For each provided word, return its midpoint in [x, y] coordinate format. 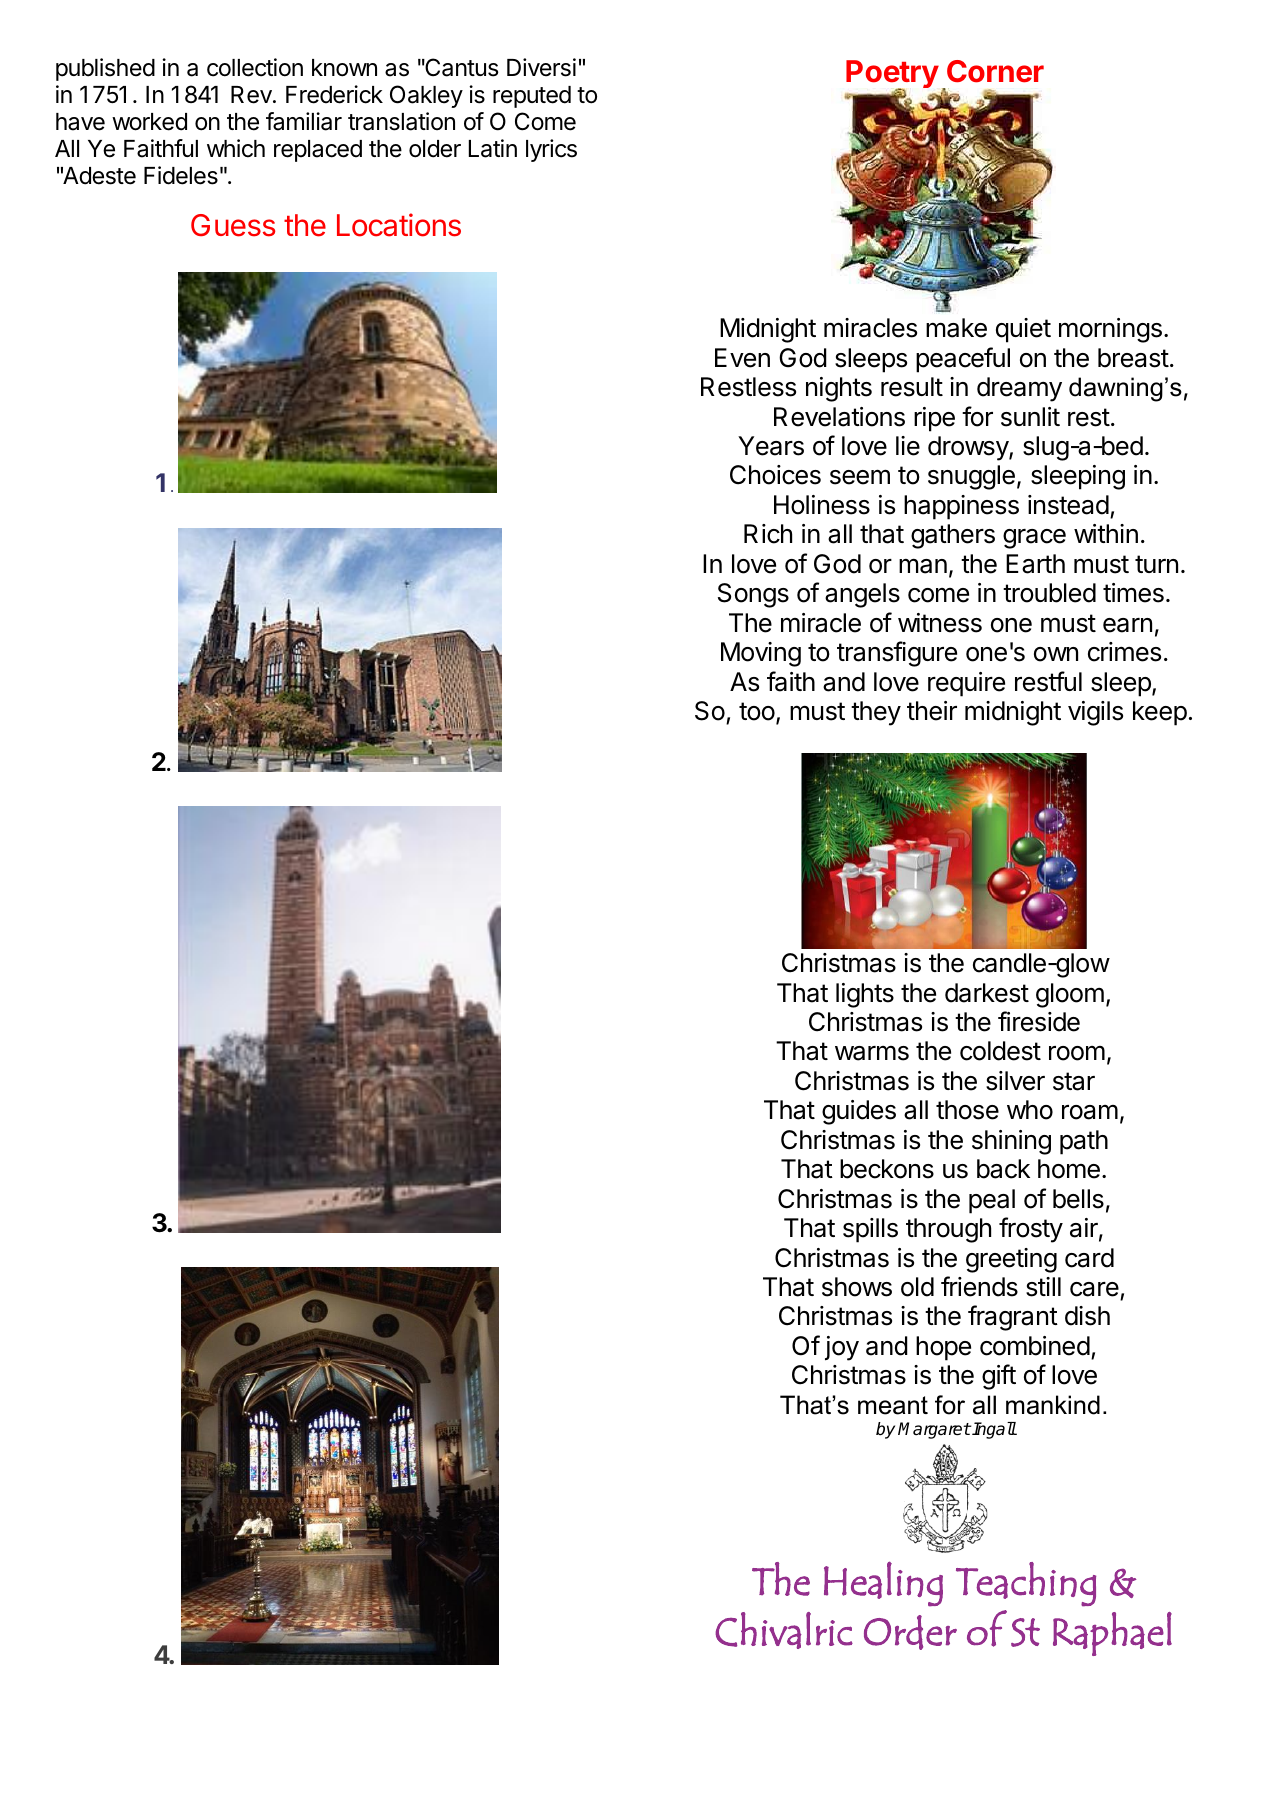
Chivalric [784, 1630]
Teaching [1026, 1584]
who [1030, 1110]
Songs [753, 595]
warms [872, 1053]
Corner [995, 71]
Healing [883, 1584]
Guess [233, 225]
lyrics [551, 150]
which [236, 148]
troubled [1049, 593]
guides [859, 1112]
